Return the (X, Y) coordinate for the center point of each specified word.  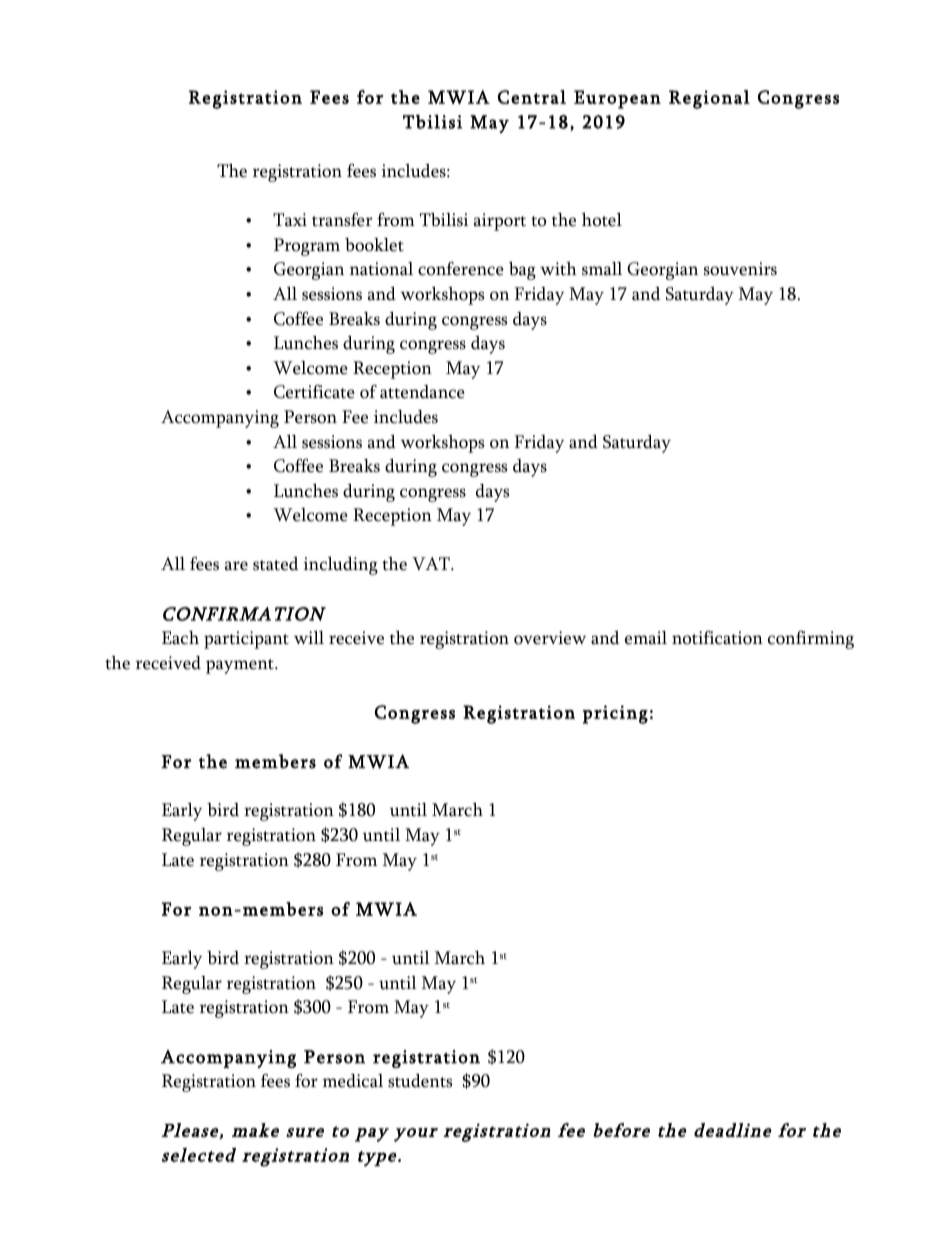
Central (532, 97)
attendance (422, 392)
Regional (709, 99)
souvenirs (740, 269)
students (420, 1081)
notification (717, 638)
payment (241, 666)
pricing (615, 714)
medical (353, 1081)
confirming (811, 640)
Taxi (290, 220)
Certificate (314, 392)
